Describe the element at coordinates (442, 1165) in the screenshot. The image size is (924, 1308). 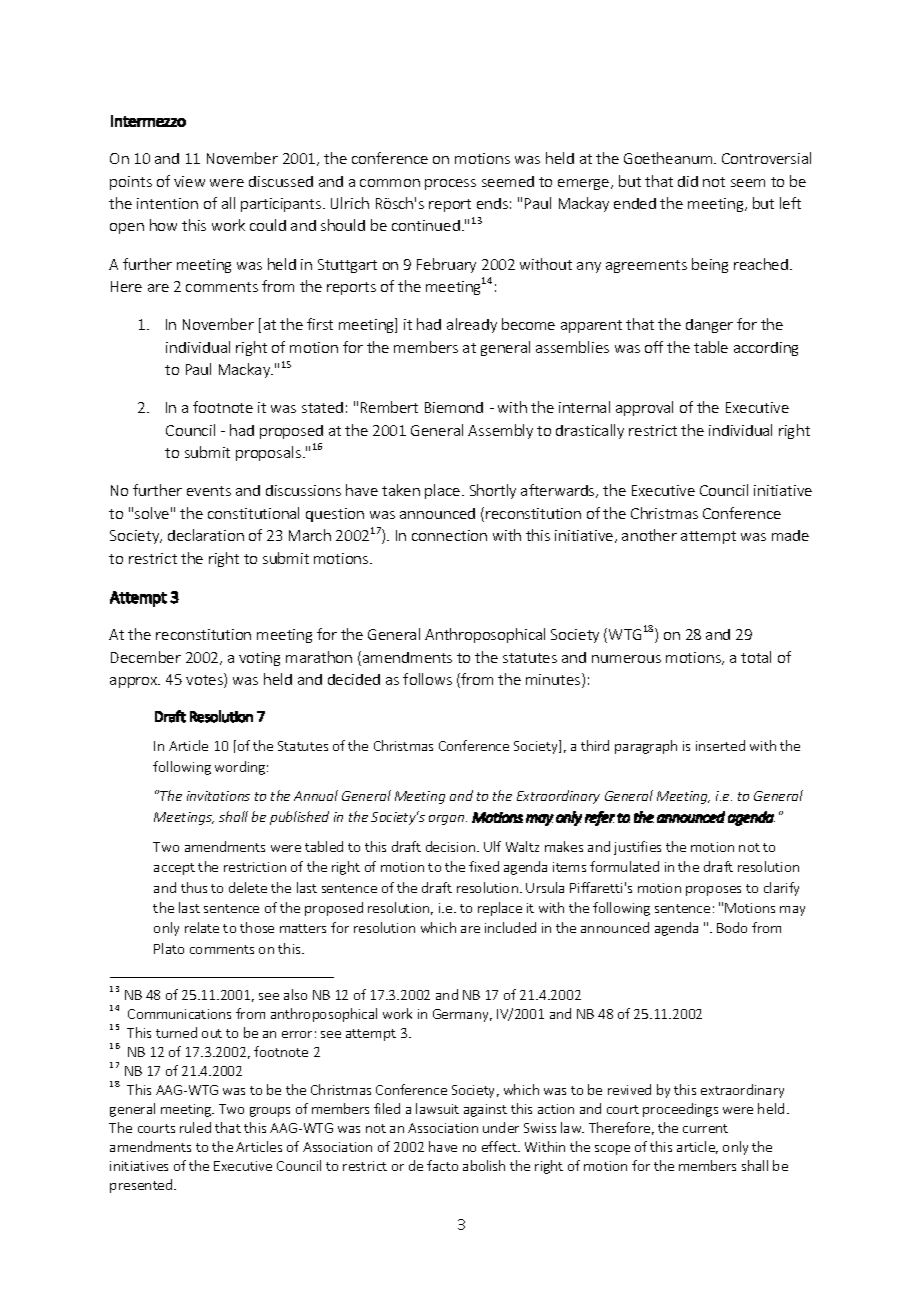
I see `facto` at that location.
